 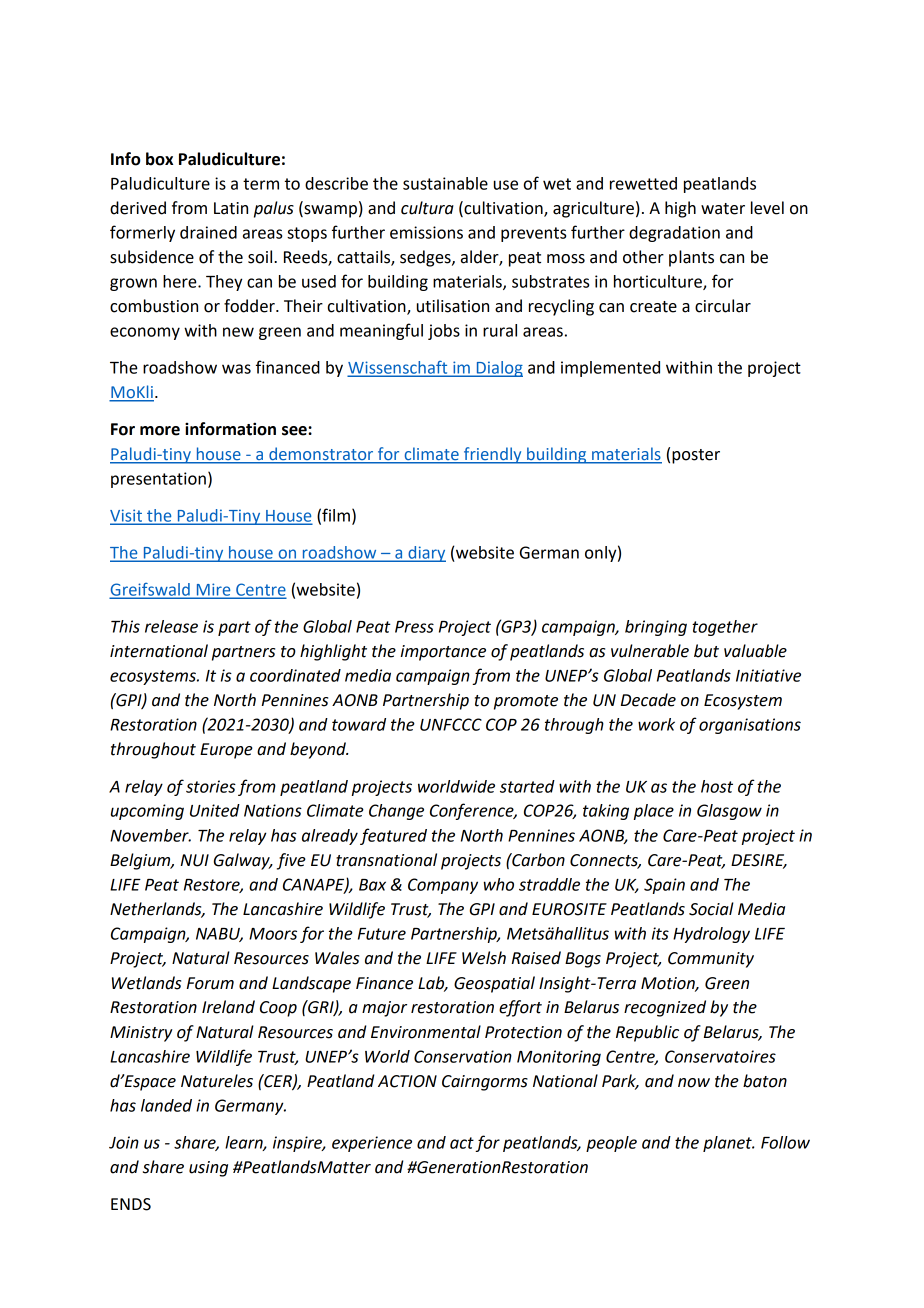 I want to click on experience, so click(x=372, y=1144).
